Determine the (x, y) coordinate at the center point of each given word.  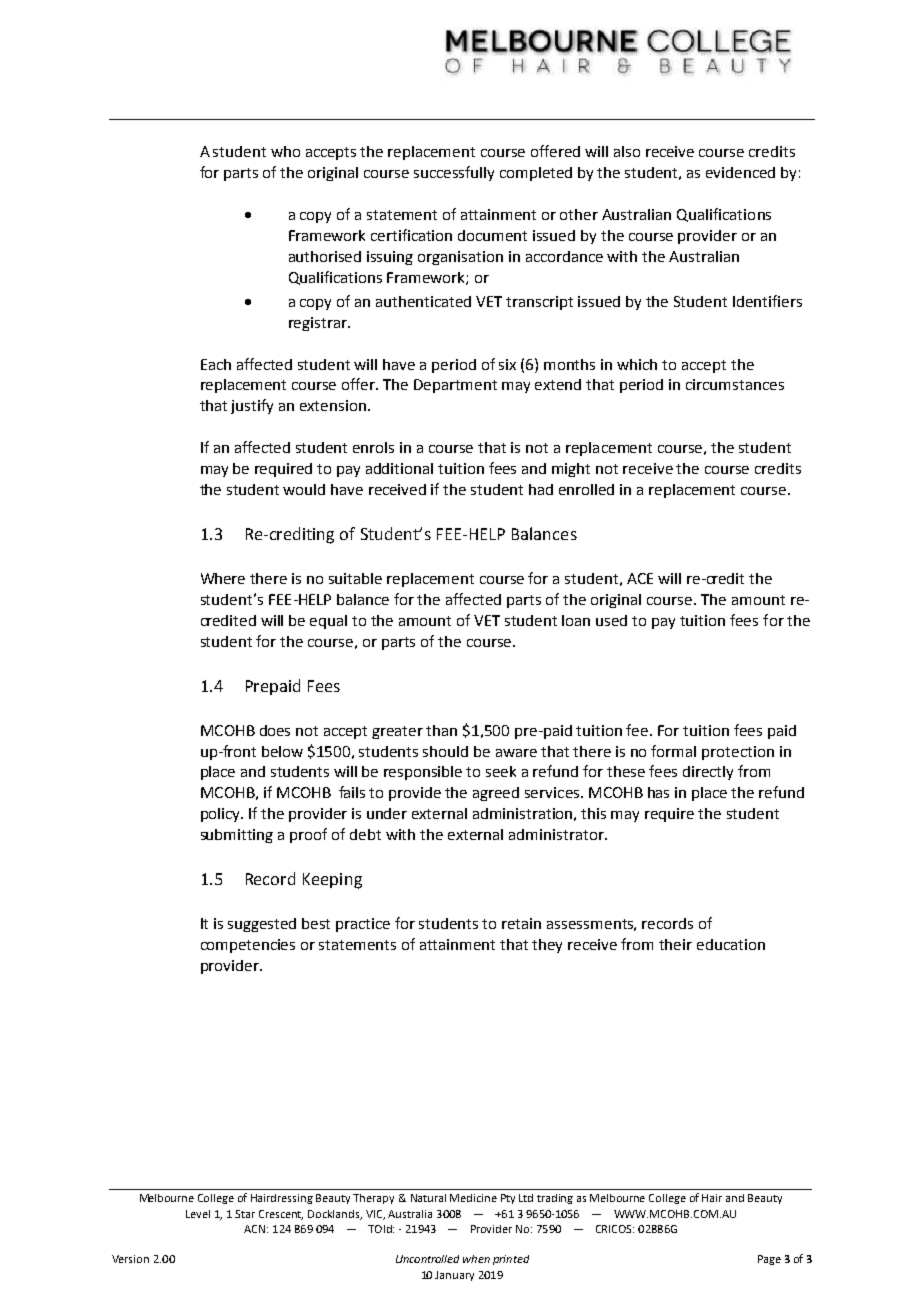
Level (198, 1214)
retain (521, 923)
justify (252, 406)
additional (399, 468)
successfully (454, 173)
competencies (248, 946)
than (441, 730)
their (675, 944)
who (285, 151)
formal (673, 751)
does (275, 730)
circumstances (735, 384)
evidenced (740, 172)
